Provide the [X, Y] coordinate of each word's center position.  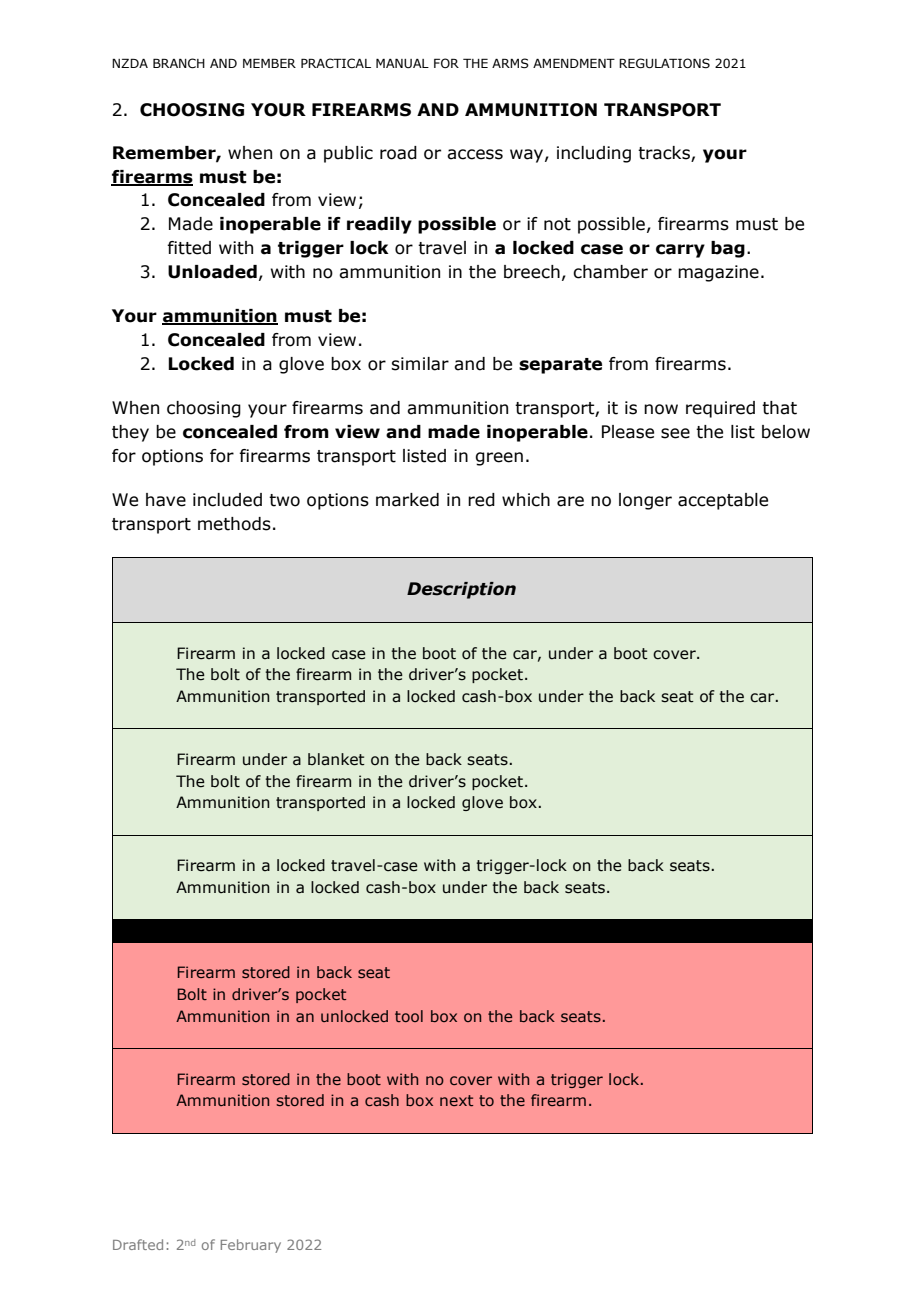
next [456, 1100]
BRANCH [179, 63]
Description [461, 590]
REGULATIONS [664, 63]
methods [234, 524]
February [251, 1246]
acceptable [723, 501]
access [475, 154]
